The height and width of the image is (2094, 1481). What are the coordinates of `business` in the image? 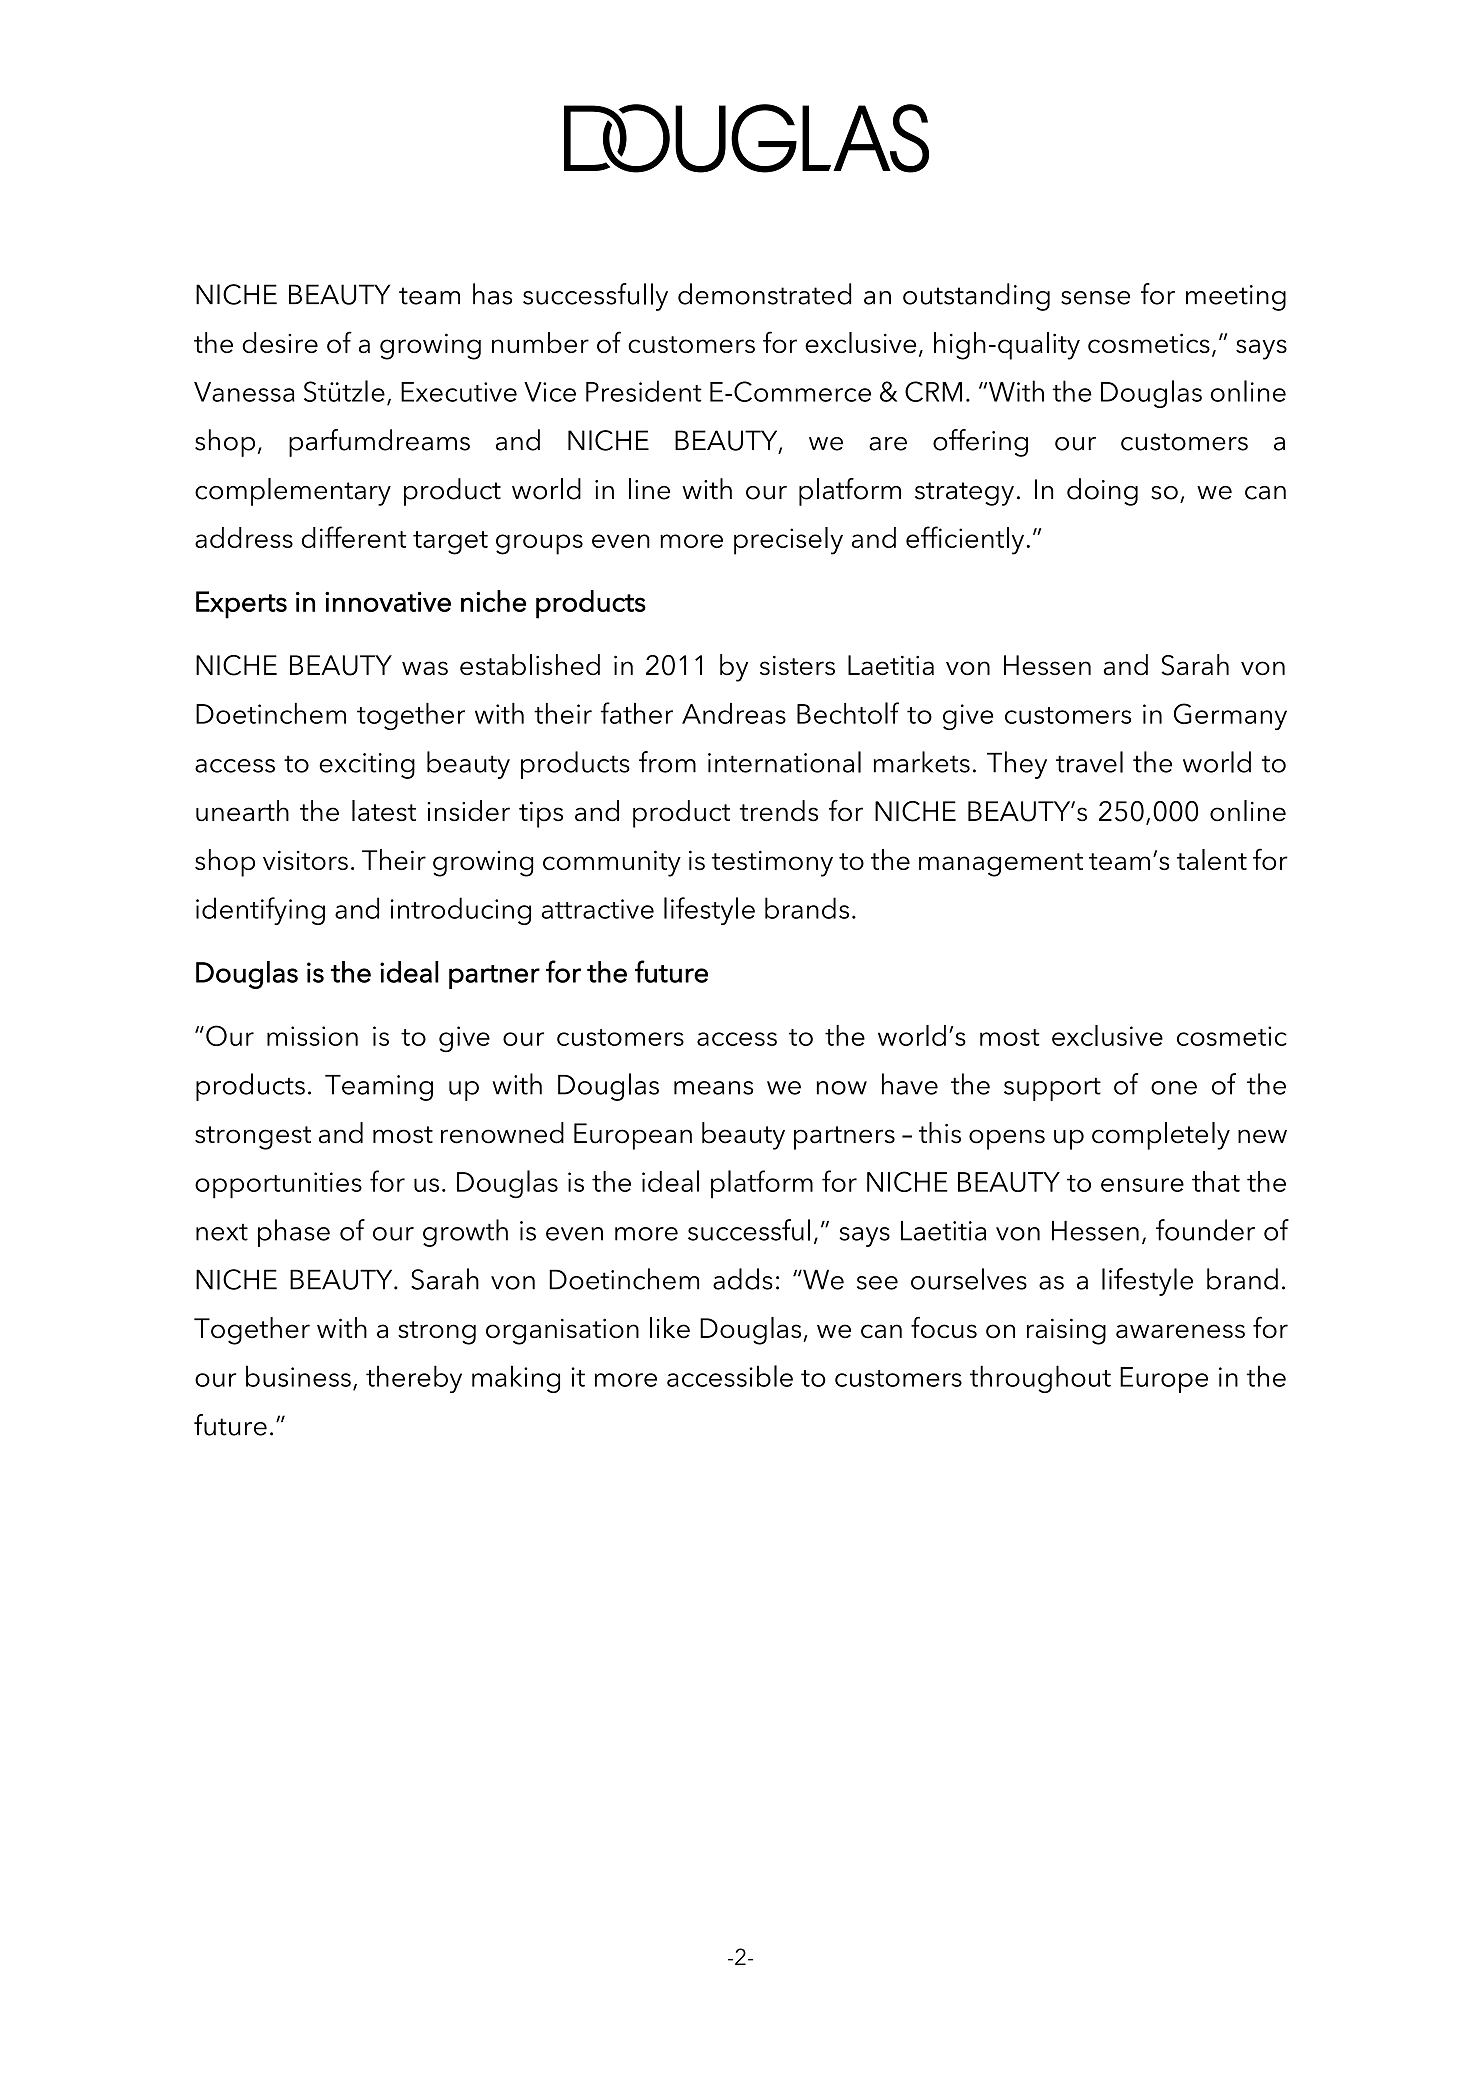 It's located at (298, 1376).
